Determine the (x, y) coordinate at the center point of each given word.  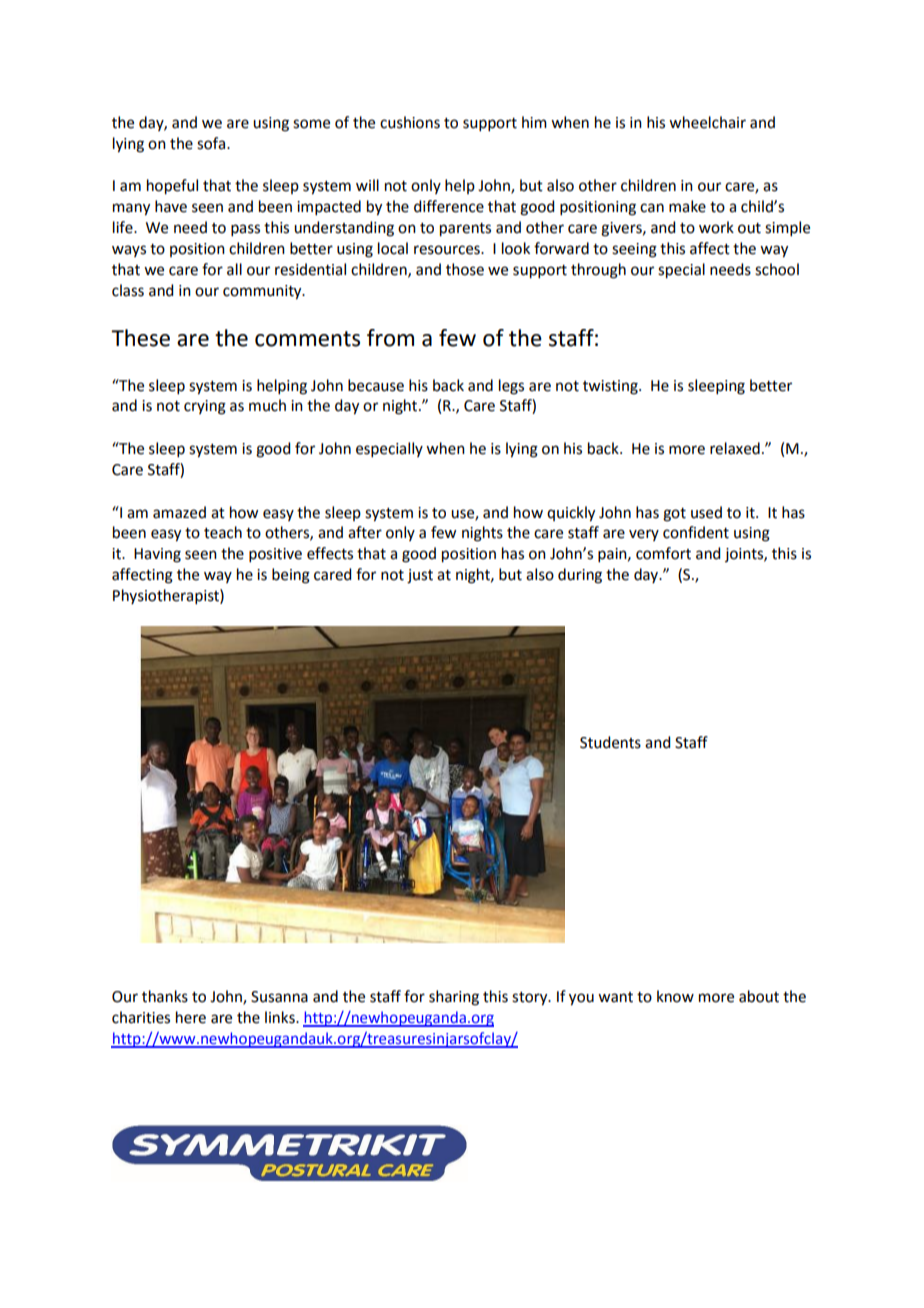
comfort (663, 553)
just (420, 576)
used (706, 512)
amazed (179, 512)
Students (610, 742)
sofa (212, 143)
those (465, 269)
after (365, 532)
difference (449, 206)
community (263, 292)
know (675, 996)
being (291, 576)
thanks (165, 996)
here (191, 1017)
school (777, 269)
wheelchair (707, 122)
